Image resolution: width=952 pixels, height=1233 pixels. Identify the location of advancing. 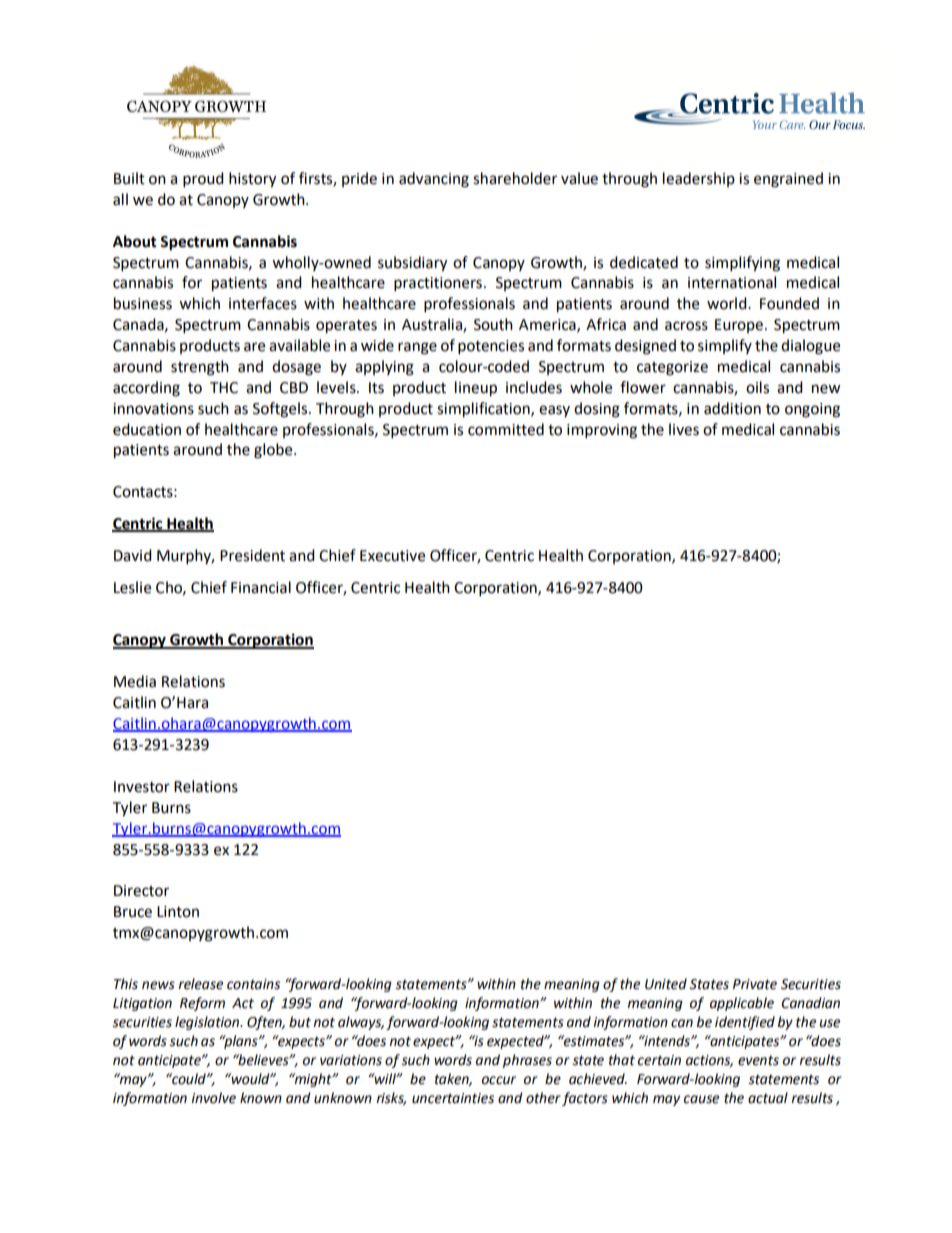
(434, 180).
